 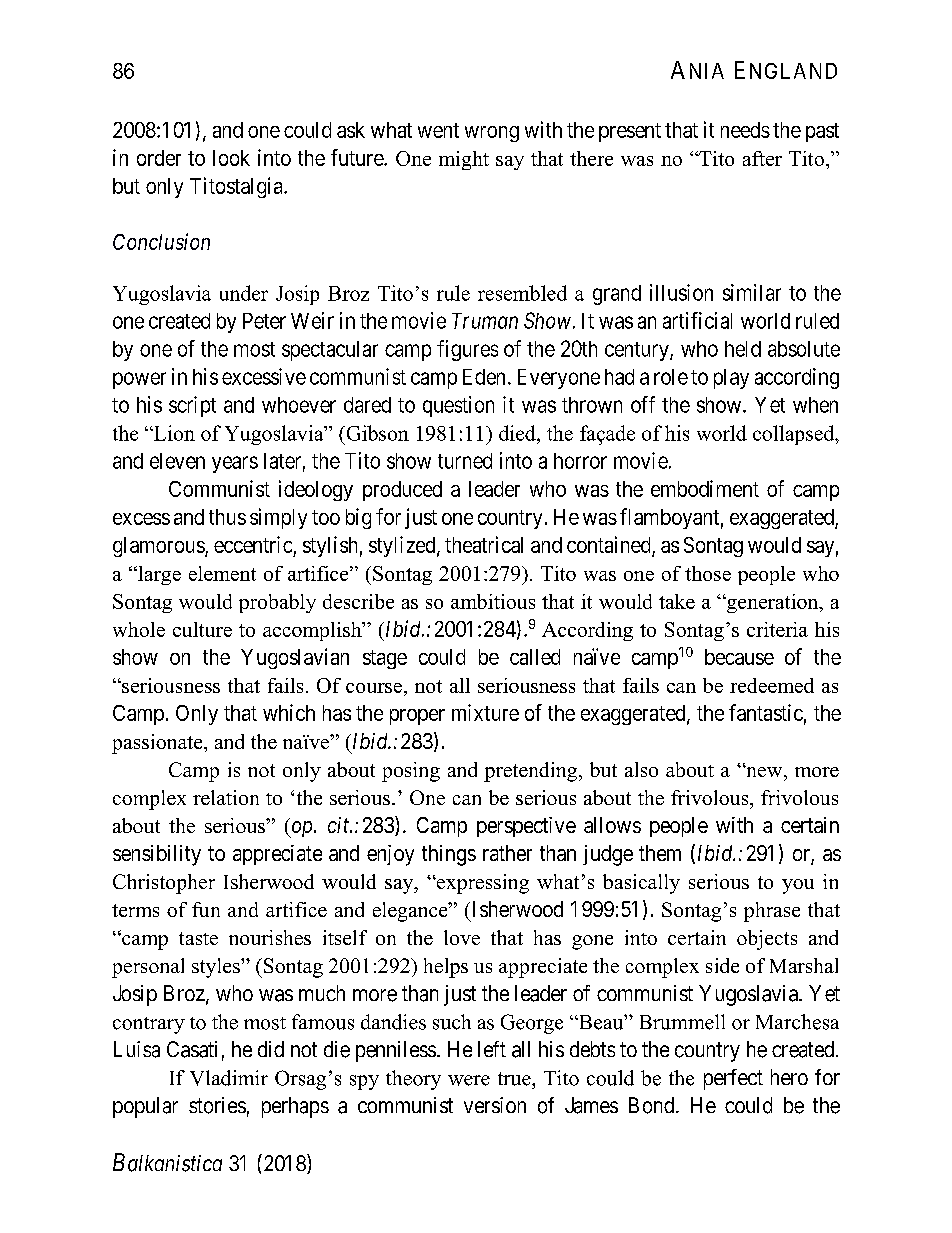 What do you see at coordinates (229, 1078) in the screenshot?
I see `Vladimir` at bounding box center [229, 1078].
